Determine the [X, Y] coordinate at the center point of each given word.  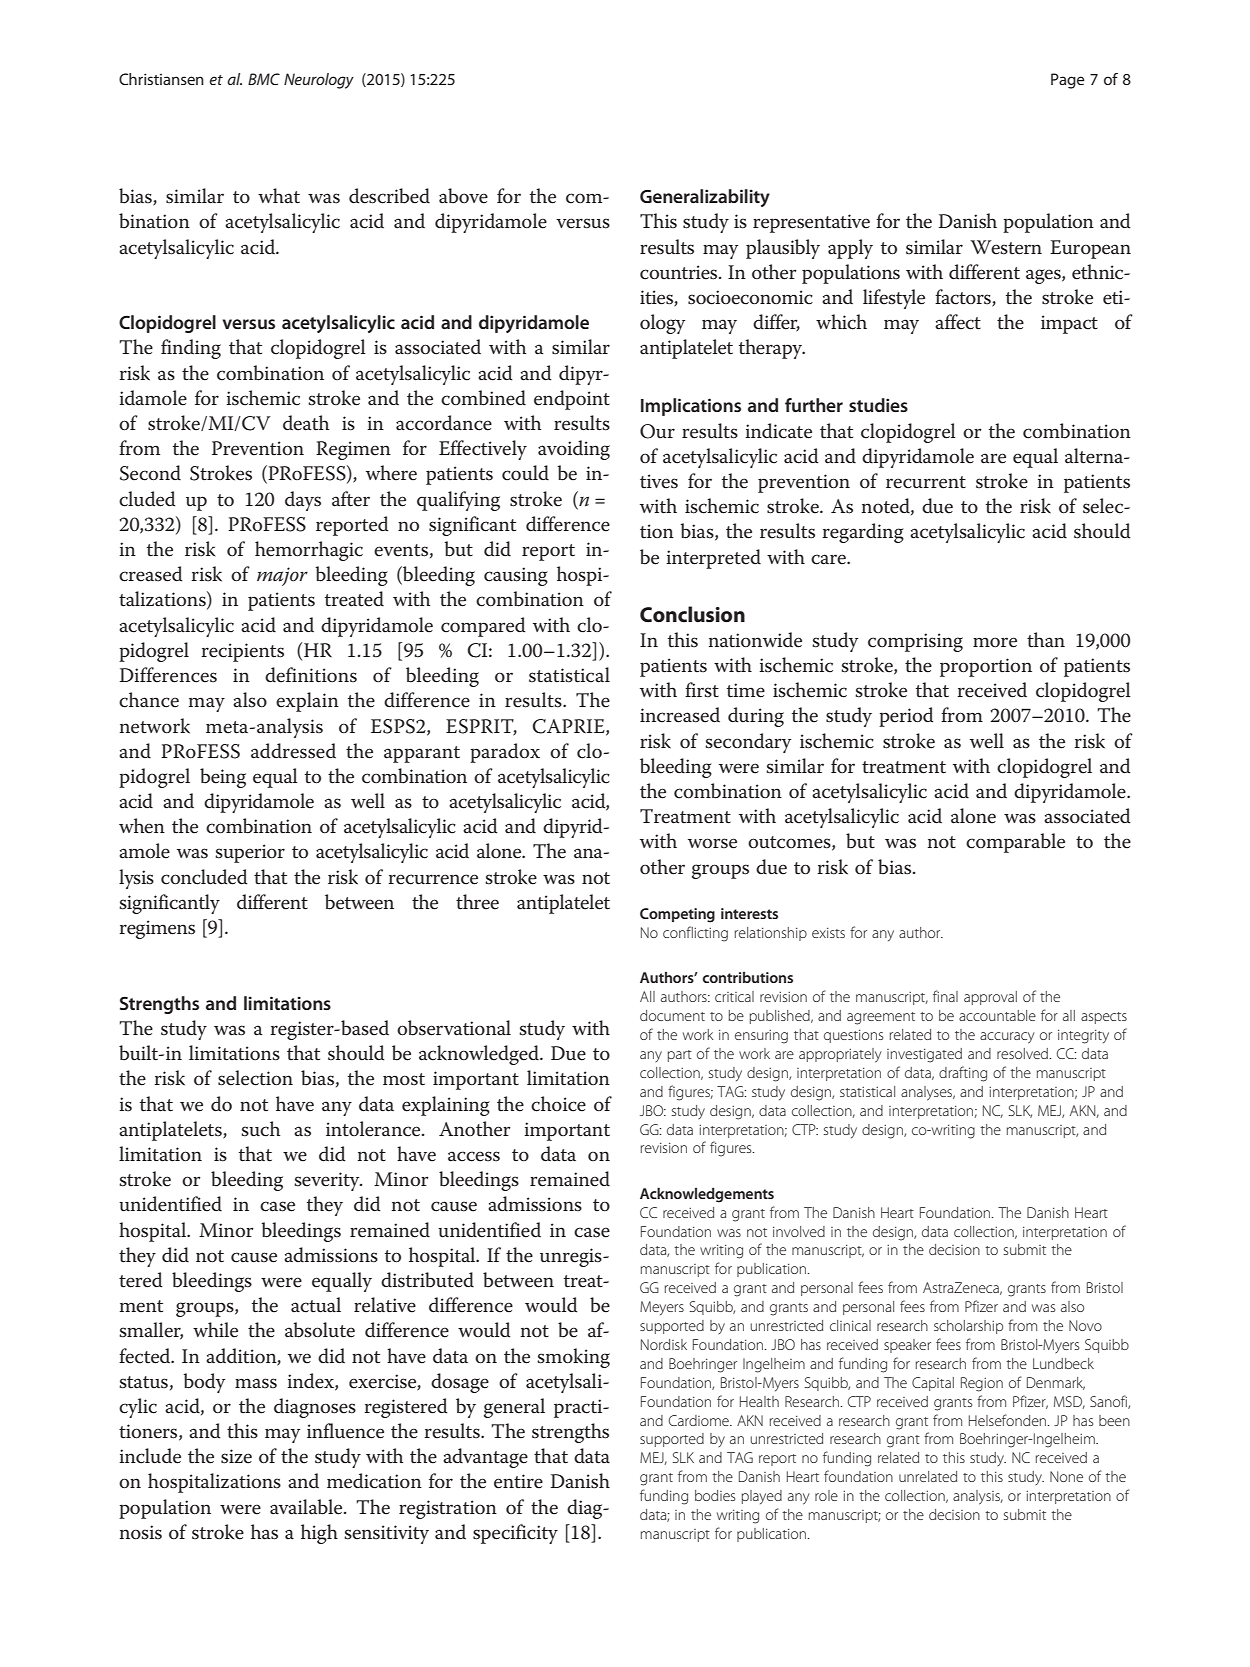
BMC [264, 79]
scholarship [968, 1327]
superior [250, 853]
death [306, 423]
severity [328, 1181]
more [995, 642]
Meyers [662, 1308]
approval [990, 998]
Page [1068, 81]
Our [657, 431]
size [236, 1456]
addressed [293, 751]
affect [958, 322]
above [463, 196]
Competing [677, 915]
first [702, 690]
